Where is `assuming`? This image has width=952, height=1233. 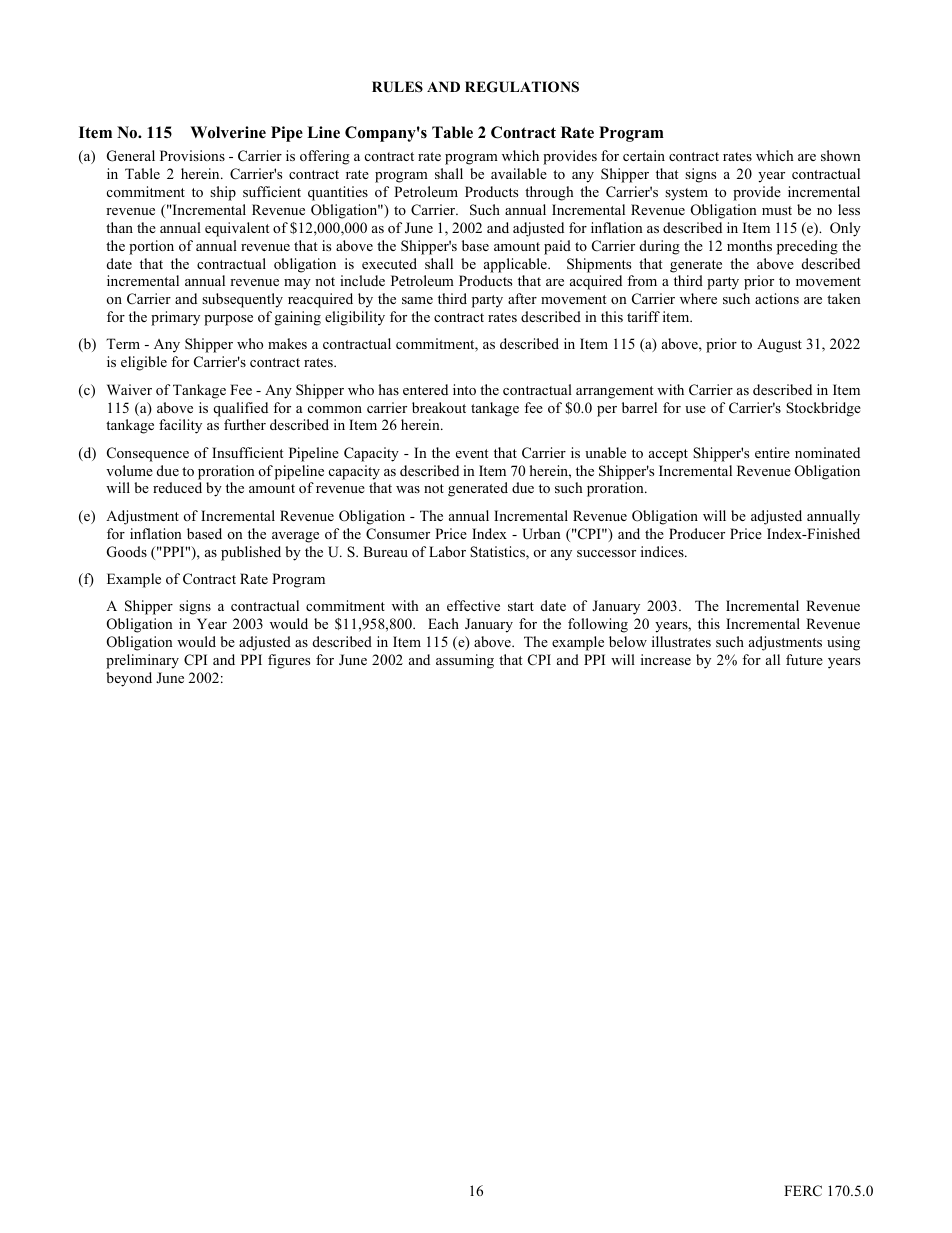
assuming is located at coordinates (465, 661).
